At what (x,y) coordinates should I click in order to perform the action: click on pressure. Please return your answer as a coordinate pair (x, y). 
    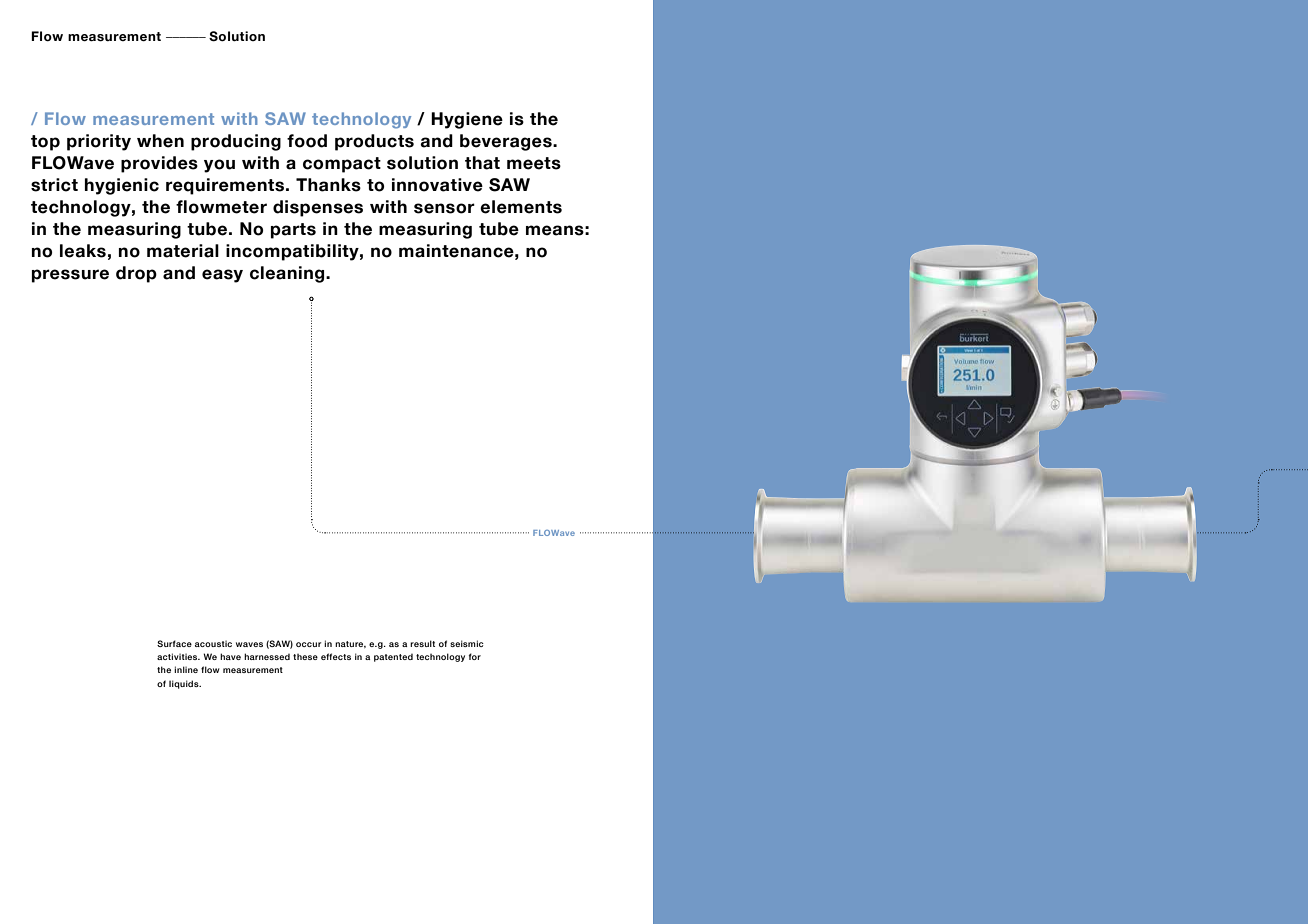
    Looking at the image, I should click on (70, 276).
